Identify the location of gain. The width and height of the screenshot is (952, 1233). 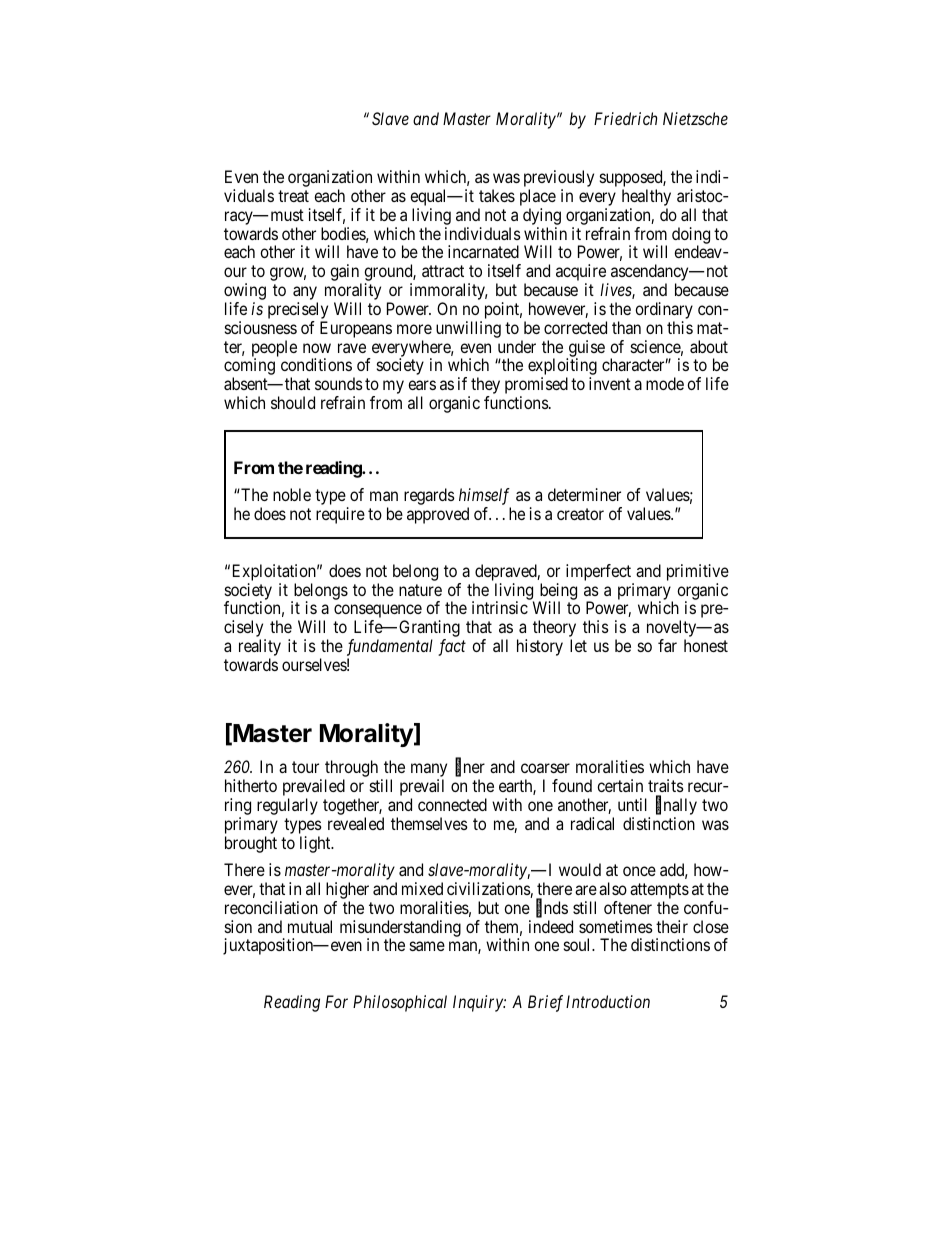
(346, 274).
